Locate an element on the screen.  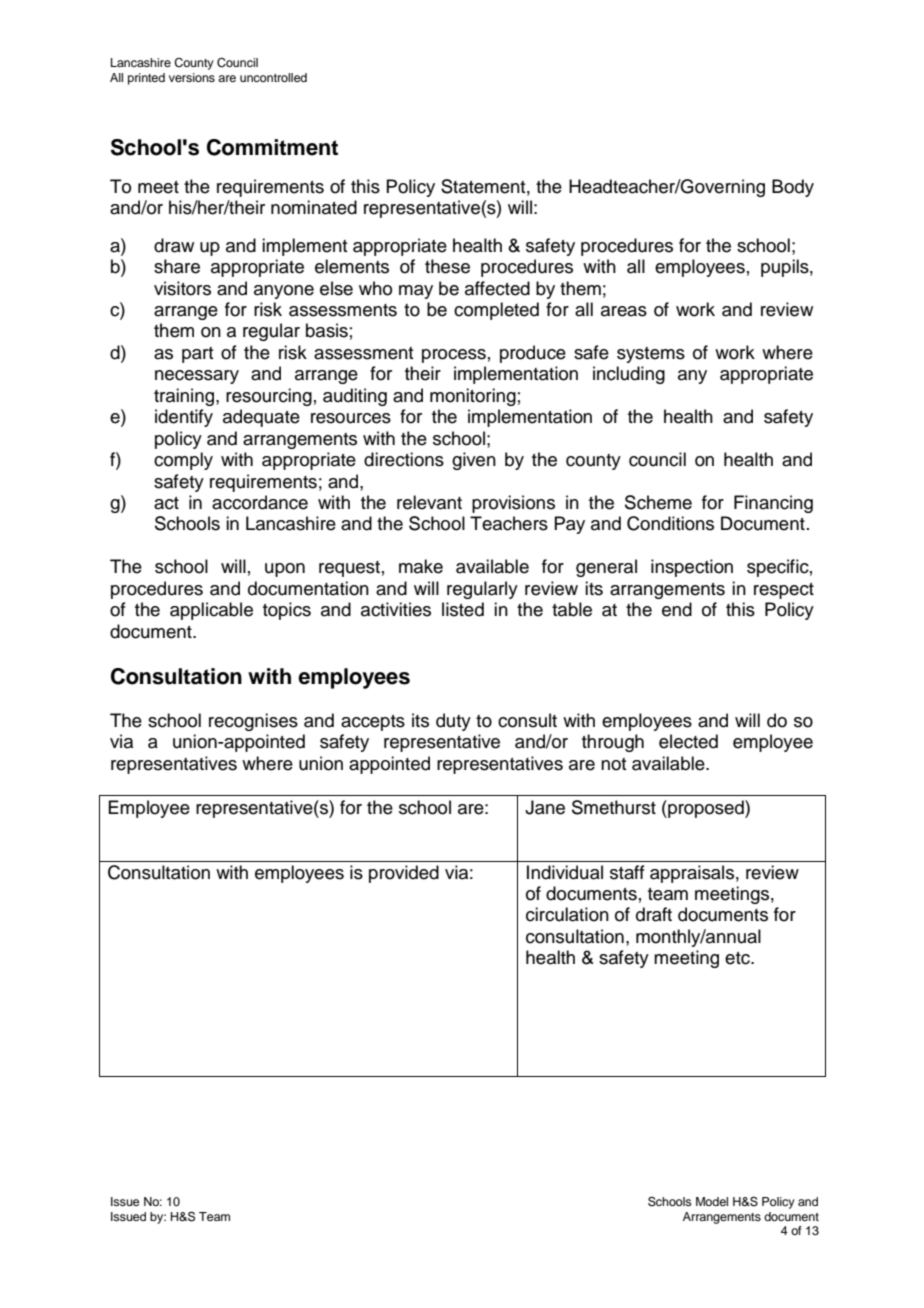
listed is located at coordinates (463, 609).
